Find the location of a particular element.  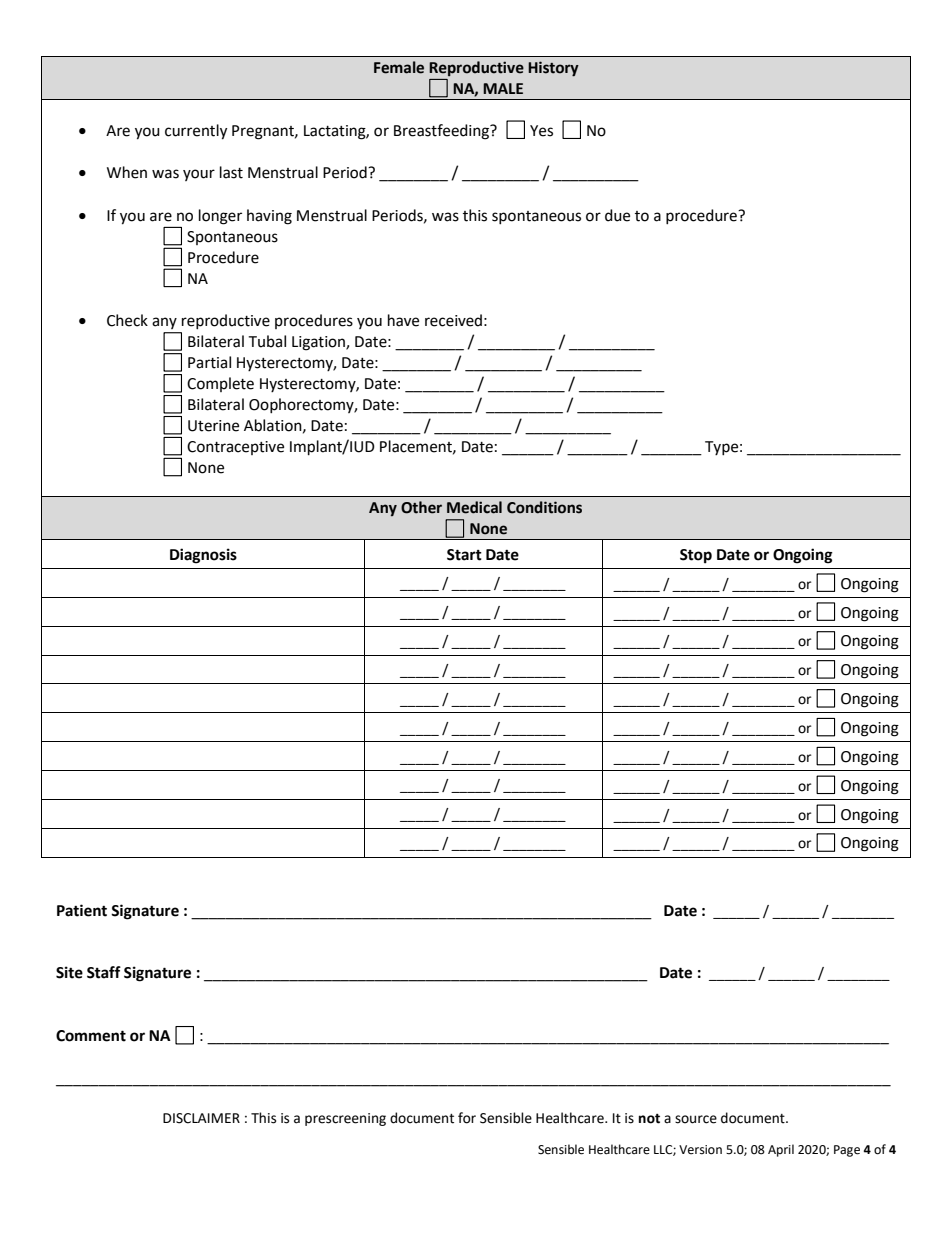

DISCLAIMER is located at coordinates (201, 1118).
